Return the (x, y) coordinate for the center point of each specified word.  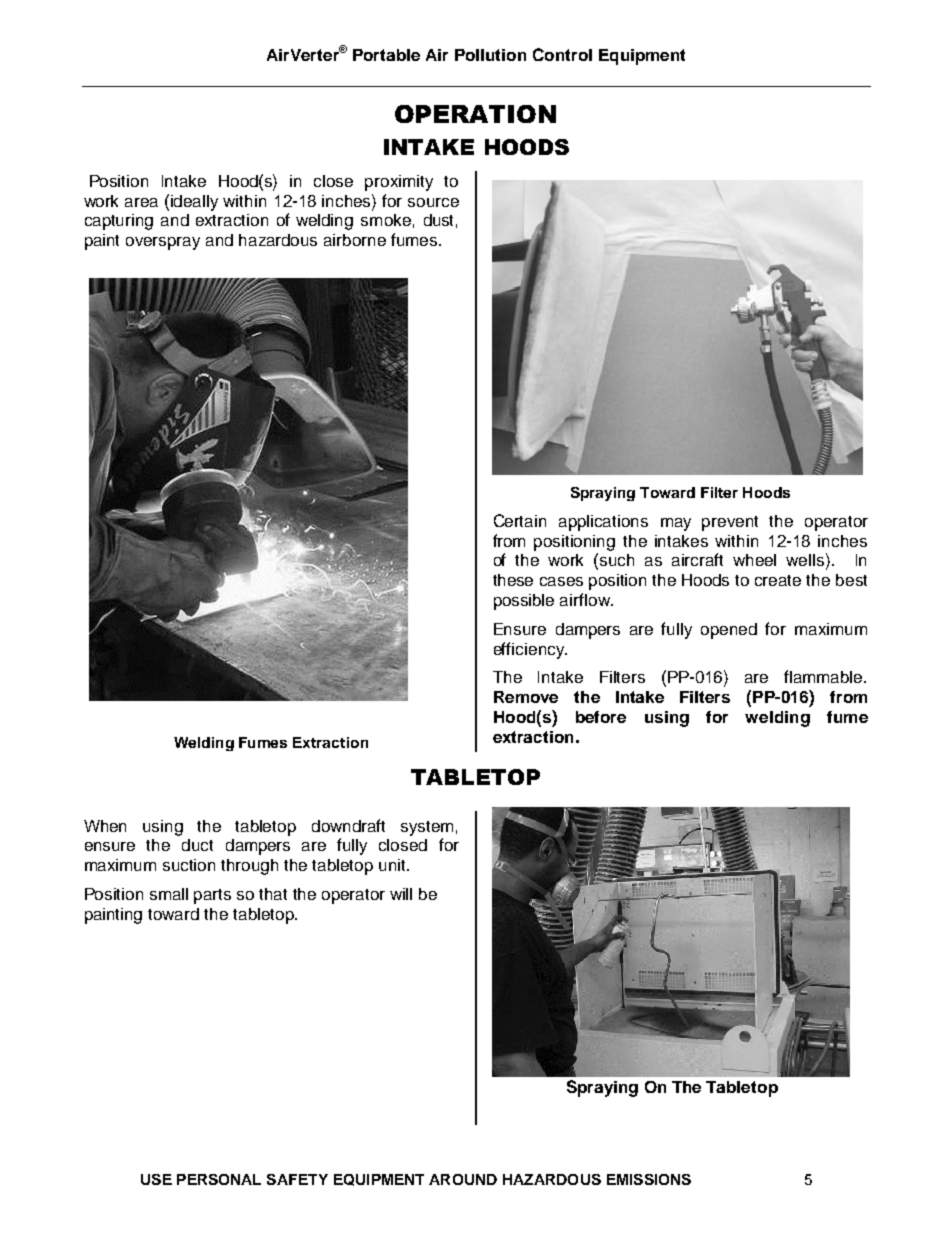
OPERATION (475, 114)
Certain (520, 520)
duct (197, 845)
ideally (194, 203)
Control (562, 54)
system (427, 828)
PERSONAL (219, 1179)
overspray (163, 243)
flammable (824, 676)
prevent (730, 523)
